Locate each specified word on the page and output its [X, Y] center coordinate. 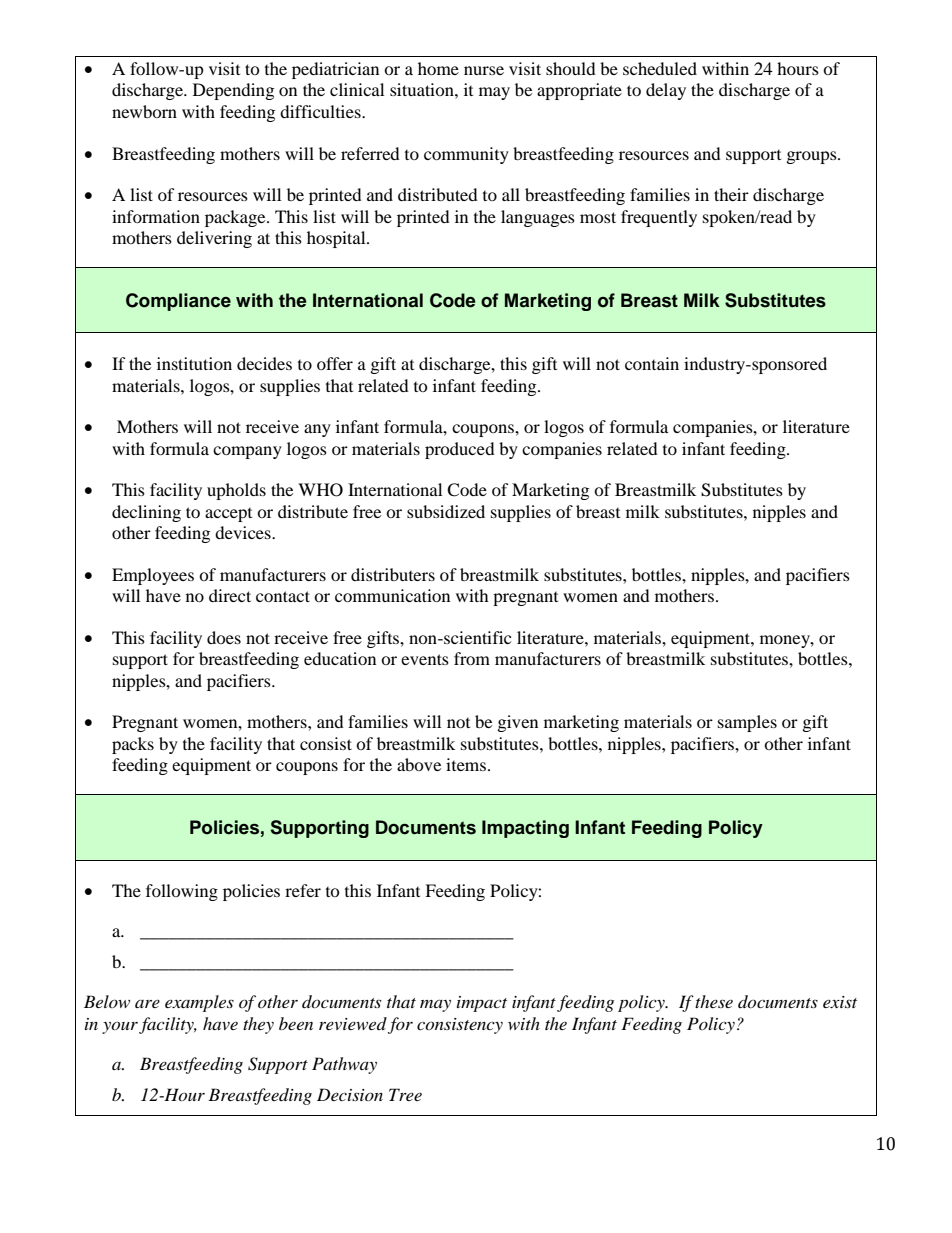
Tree [405, 1094]
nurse [484, 70]
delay [666, 91]
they [258, 1025]
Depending [233, 91]
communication [392, 595]
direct [230, 595]
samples [747, 723]
